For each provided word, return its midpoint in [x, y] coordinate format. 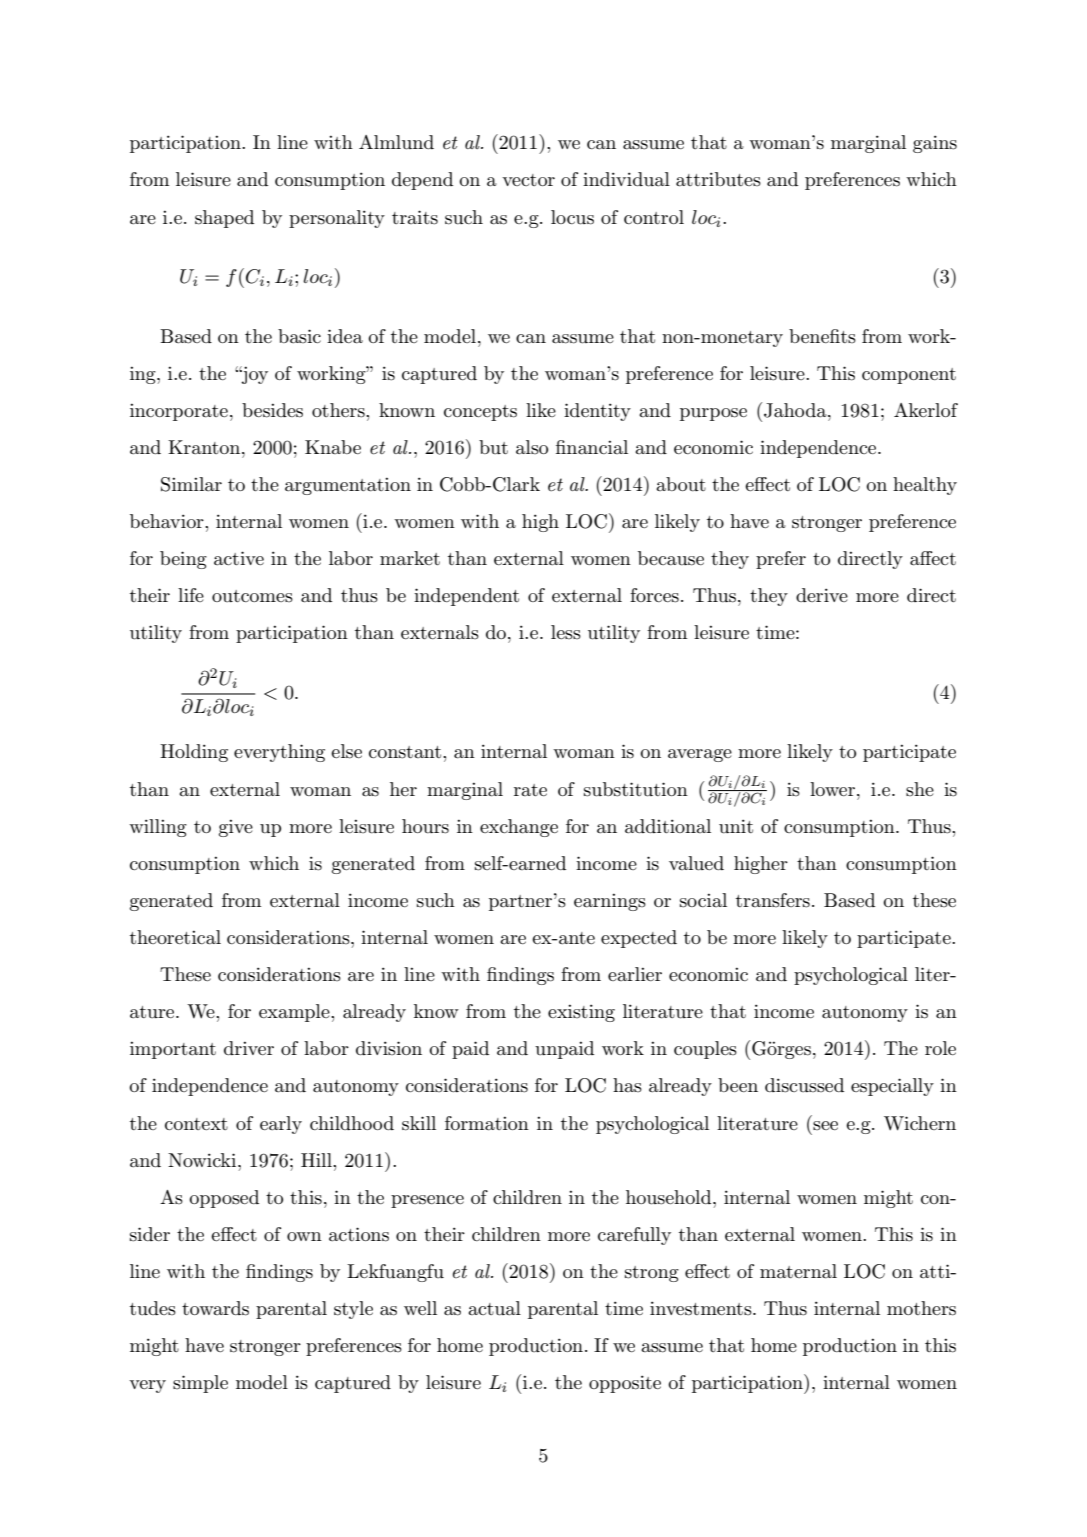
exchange [519, 828]
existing [581, 1013]
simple [200, 1384]
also [532, 447]
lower [832, 789]
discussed [804, 1085]
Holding [194, 753]
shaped [224, 219]
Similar [191, 484]
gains [935, 144]
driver [249, 1048]
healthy [925, 486]
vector [528, 180]
